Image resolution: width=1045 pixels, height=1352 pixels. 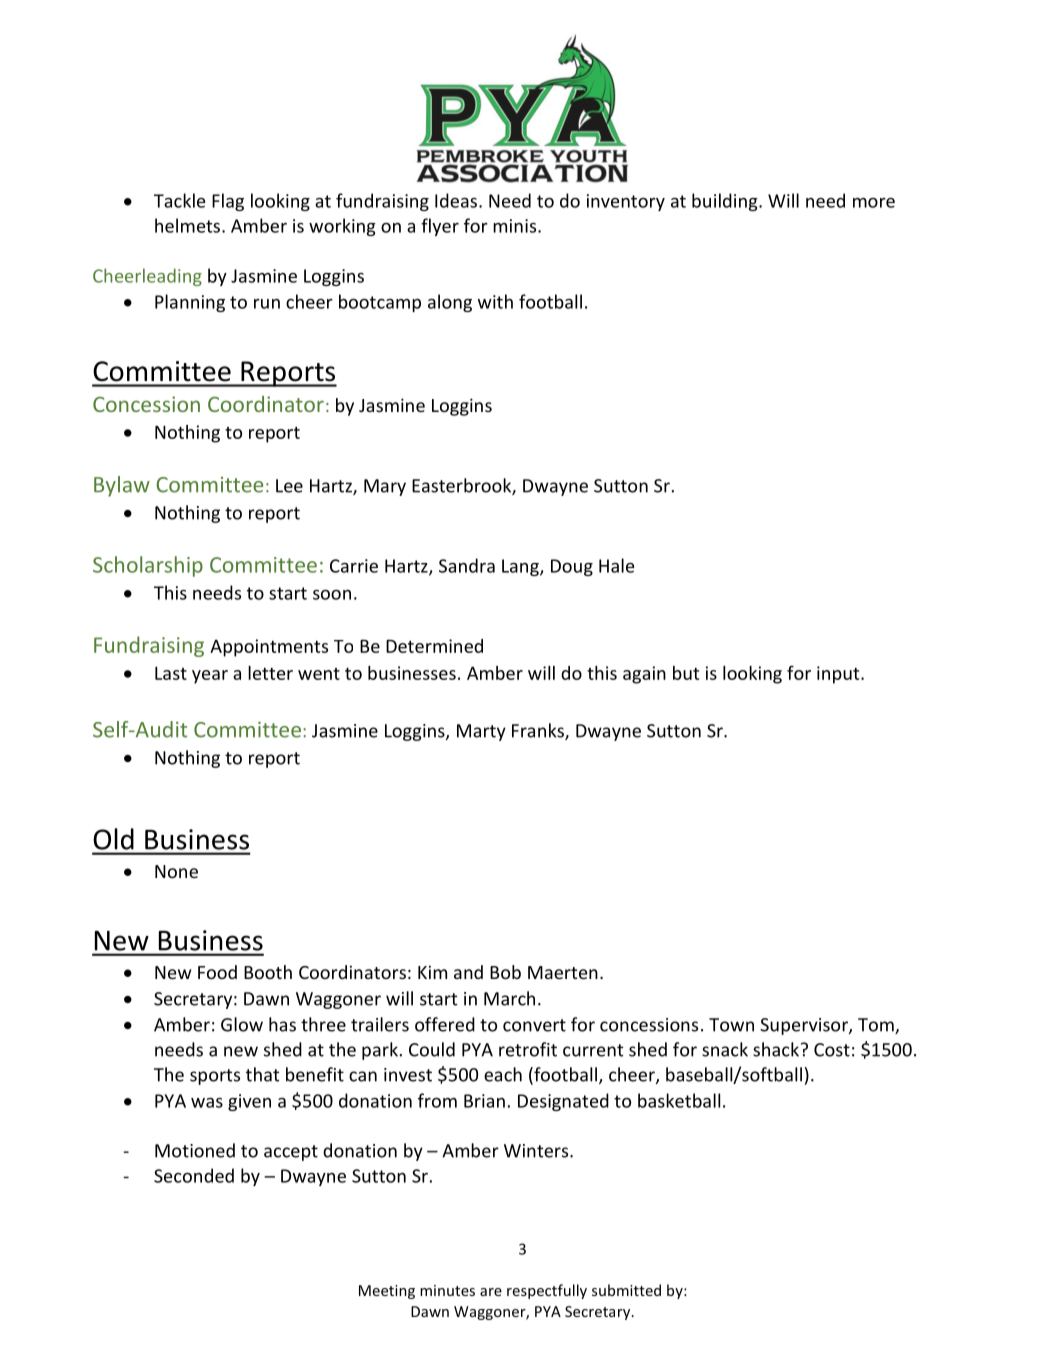 I want to click on Lee, so click(x=289, y=486).
